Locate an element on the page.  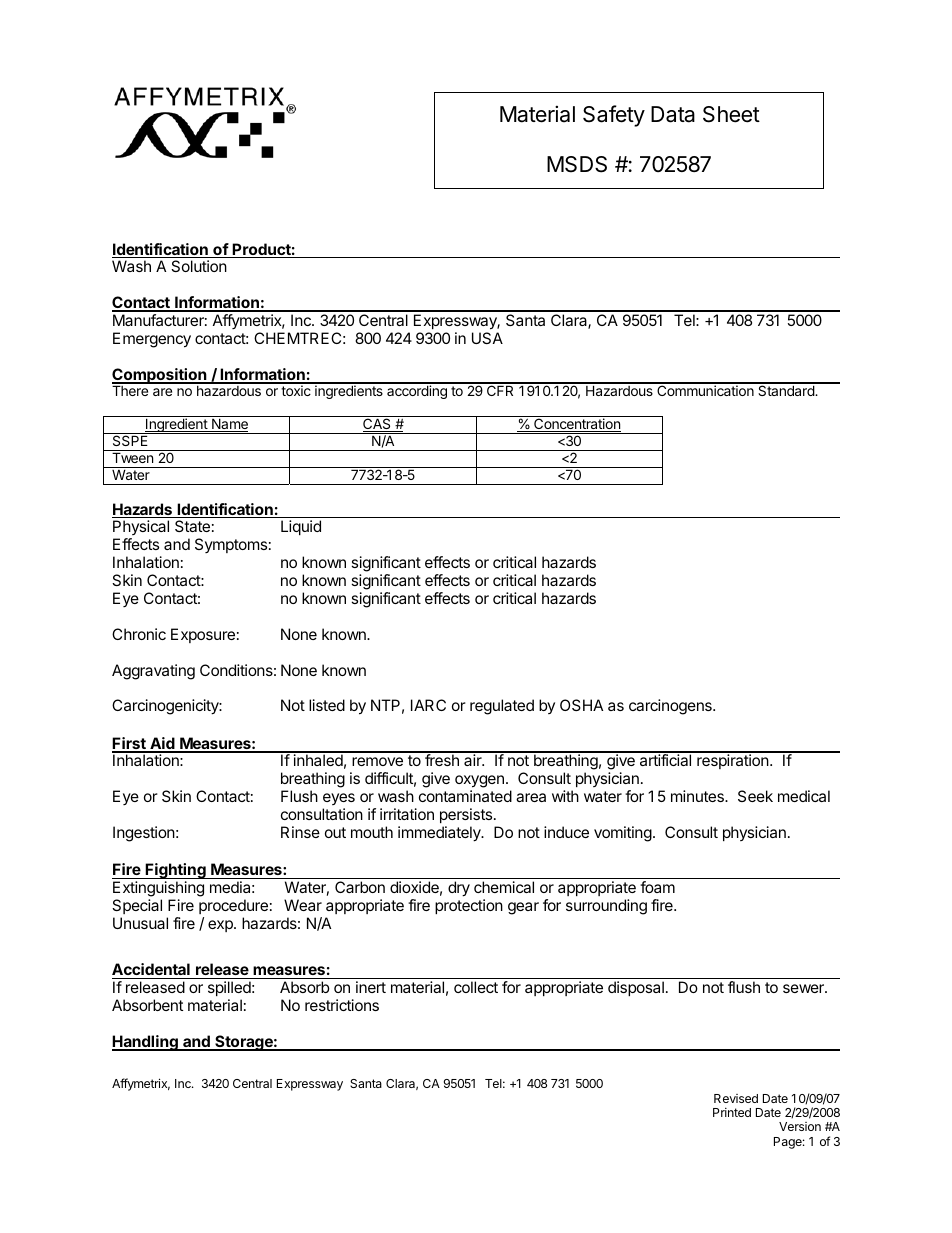
MSDS is located at coordinates (577, 164).
